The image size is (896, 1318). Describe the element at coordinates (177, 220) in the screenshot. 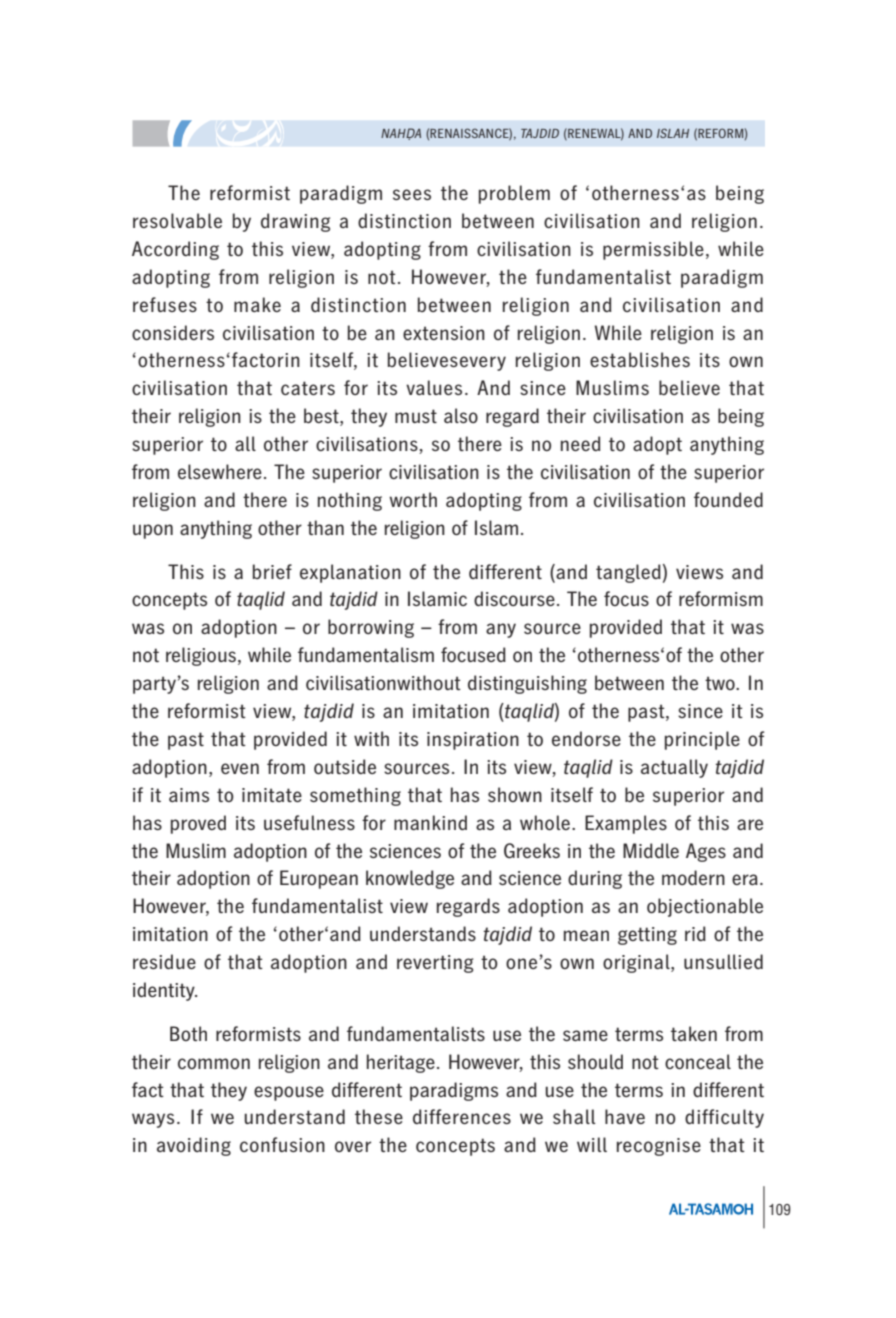

I see `resolvable` at that location.
